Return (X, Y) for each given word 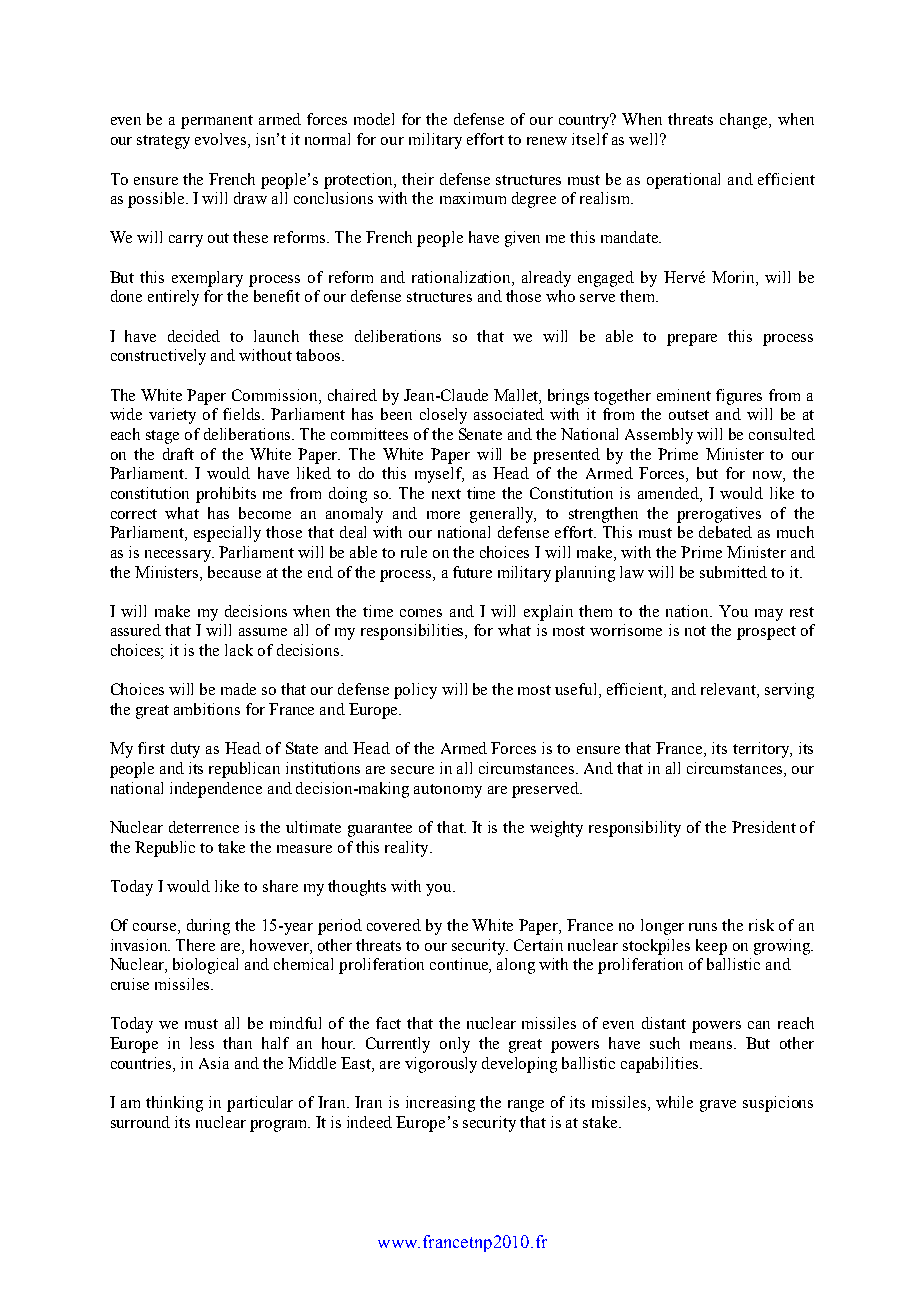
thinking (174, 1104)
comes (421, 613)
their (418, 179)
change (745, 121)
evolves (222, 140)
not (695, 631)
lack (239, 650)
